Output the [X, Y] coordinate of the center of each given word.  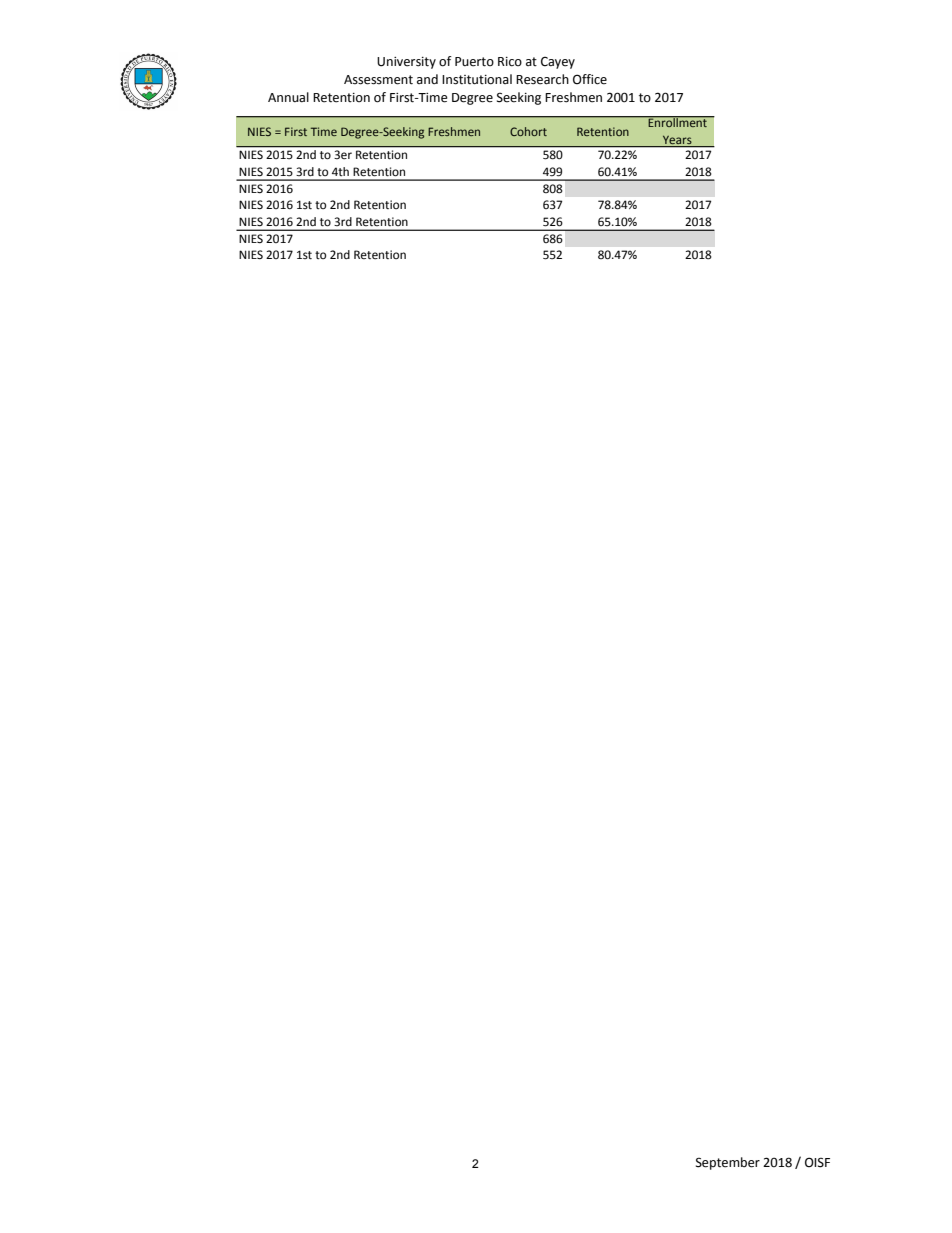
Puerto [474, 62]
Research [542, 79]
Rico [510, 62]
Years [677, 141]
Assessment [378, 80]
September [728, 1163]
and [427, 79]
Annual [288, 97]
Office [590, 79]
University [406, 63]
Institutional [477, 79]
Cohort [528, 131]
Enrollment [677, 122]
